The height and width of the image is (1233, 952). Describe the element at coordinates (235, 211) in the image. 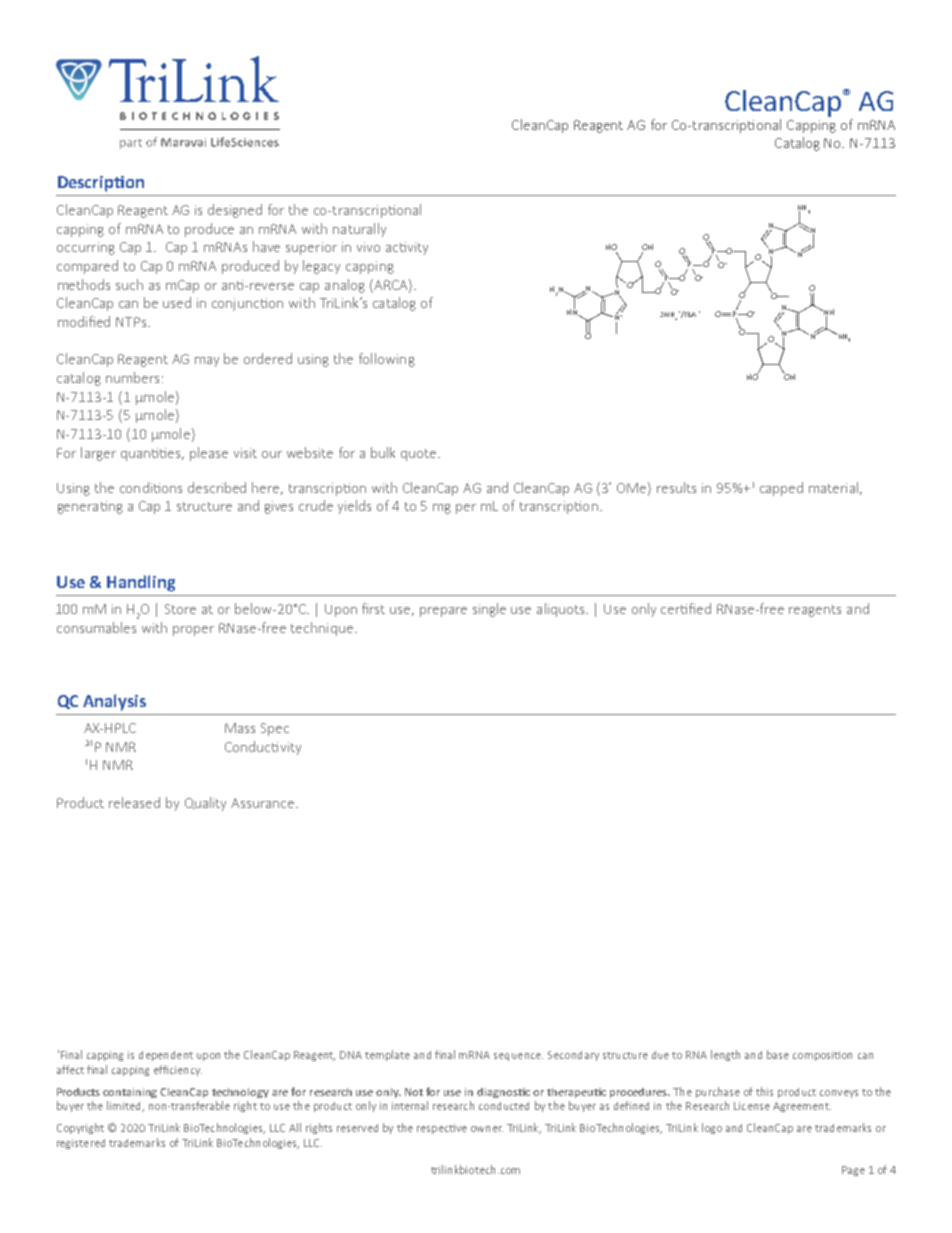

I see `designed` at that location.
